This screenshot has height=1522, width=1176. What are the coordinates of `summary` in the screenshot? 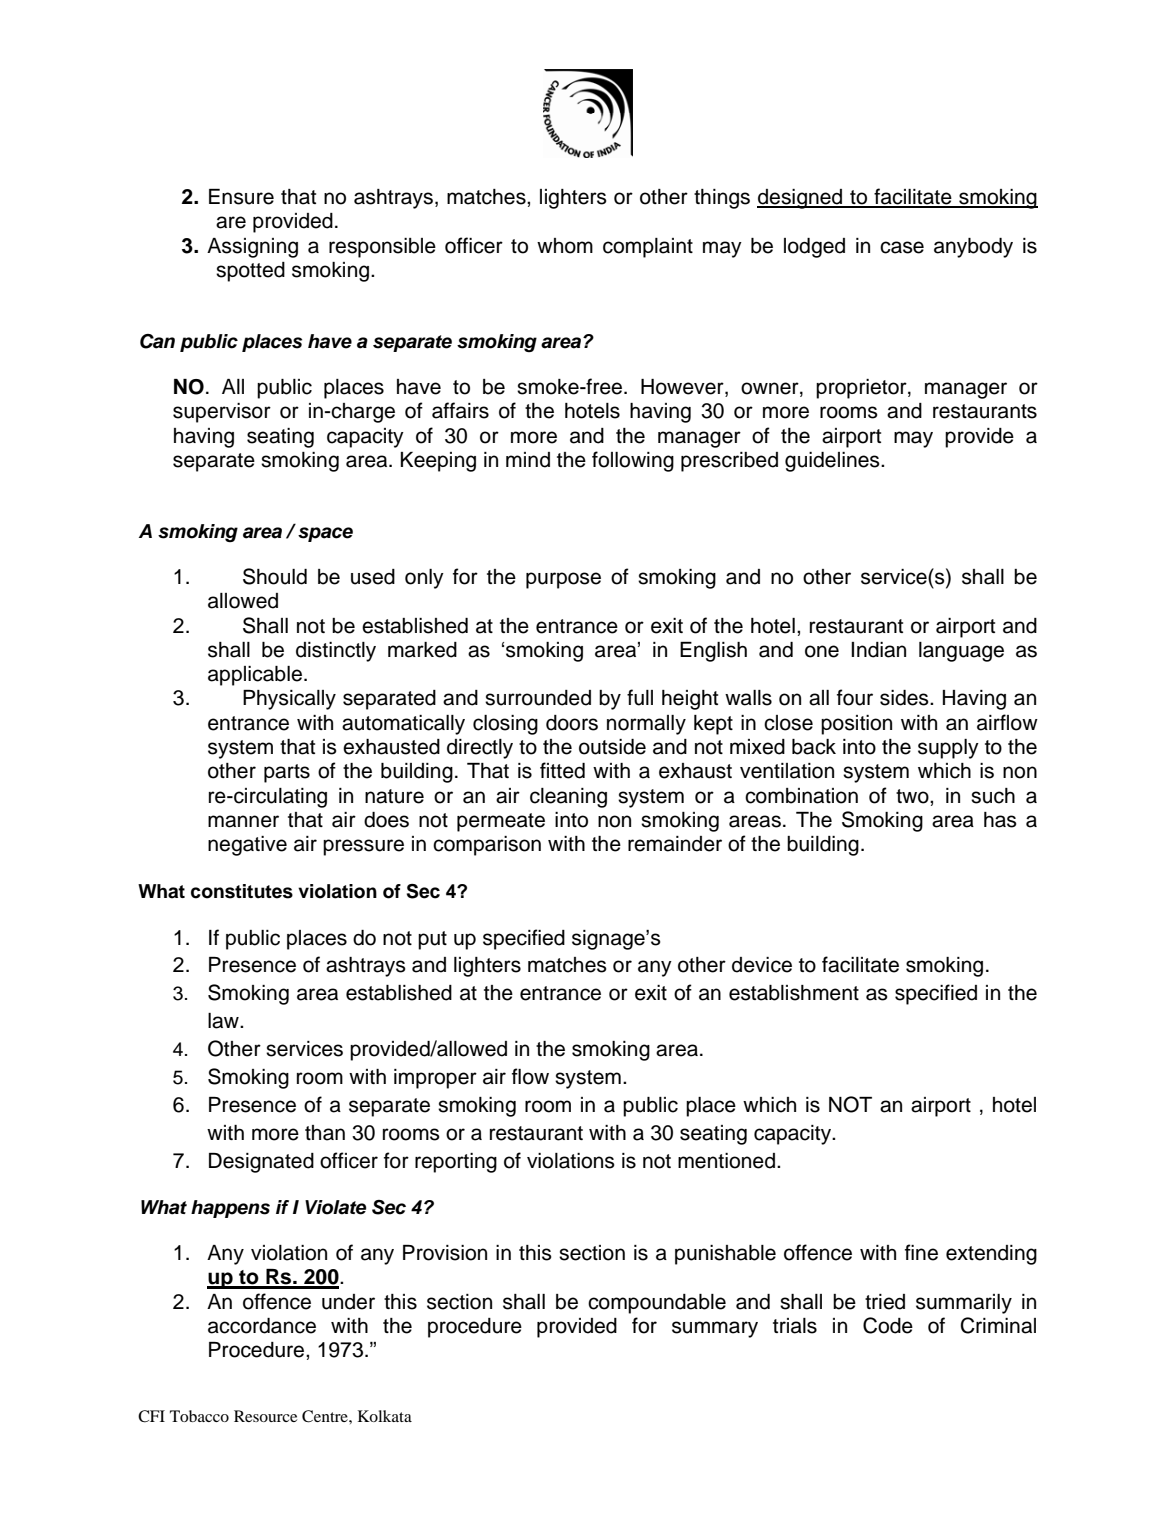 It's located at (715, 1329).
